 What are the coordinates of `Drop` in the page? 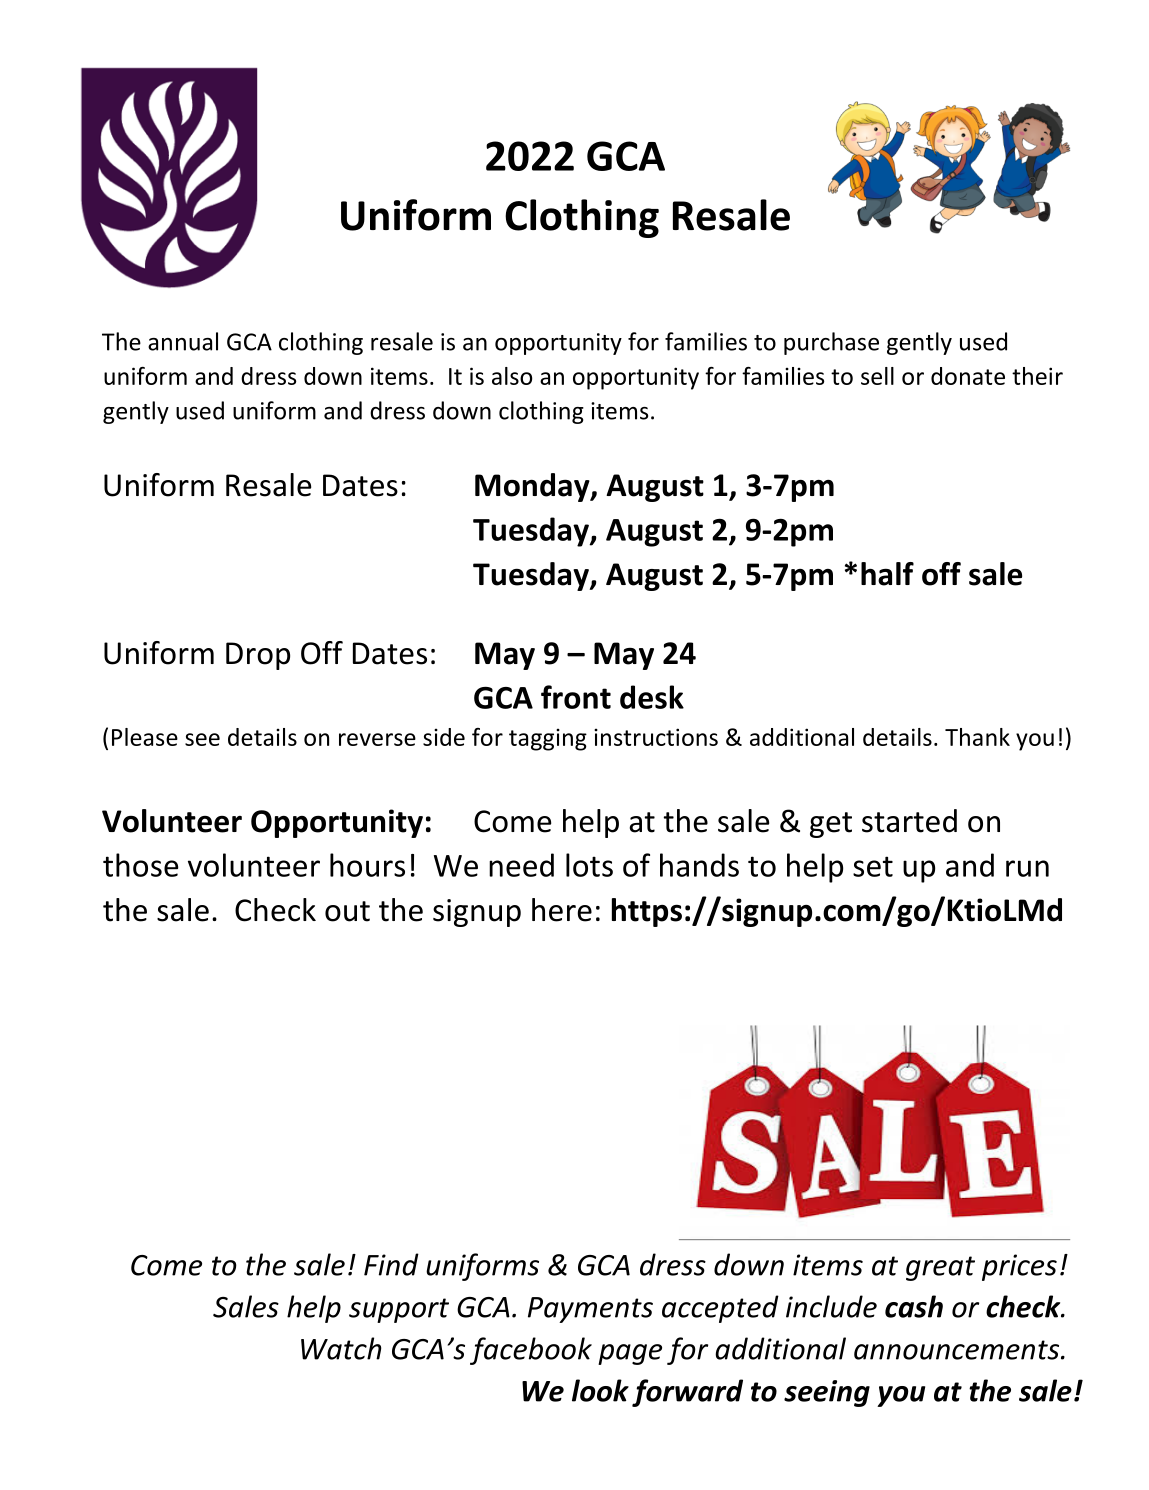 It's located at (258, 656).
